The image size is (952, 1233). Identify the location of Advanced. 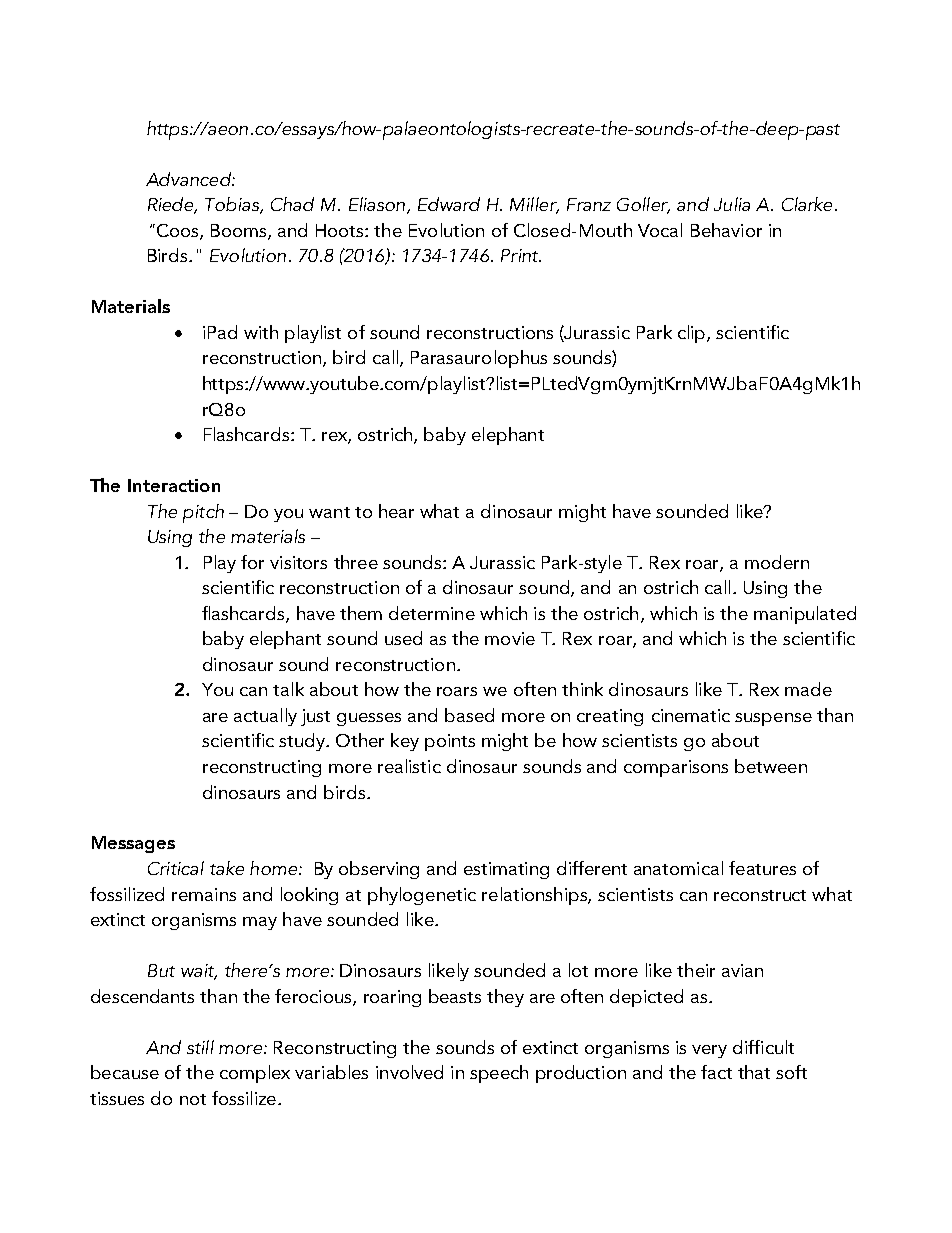
(189, 179).
